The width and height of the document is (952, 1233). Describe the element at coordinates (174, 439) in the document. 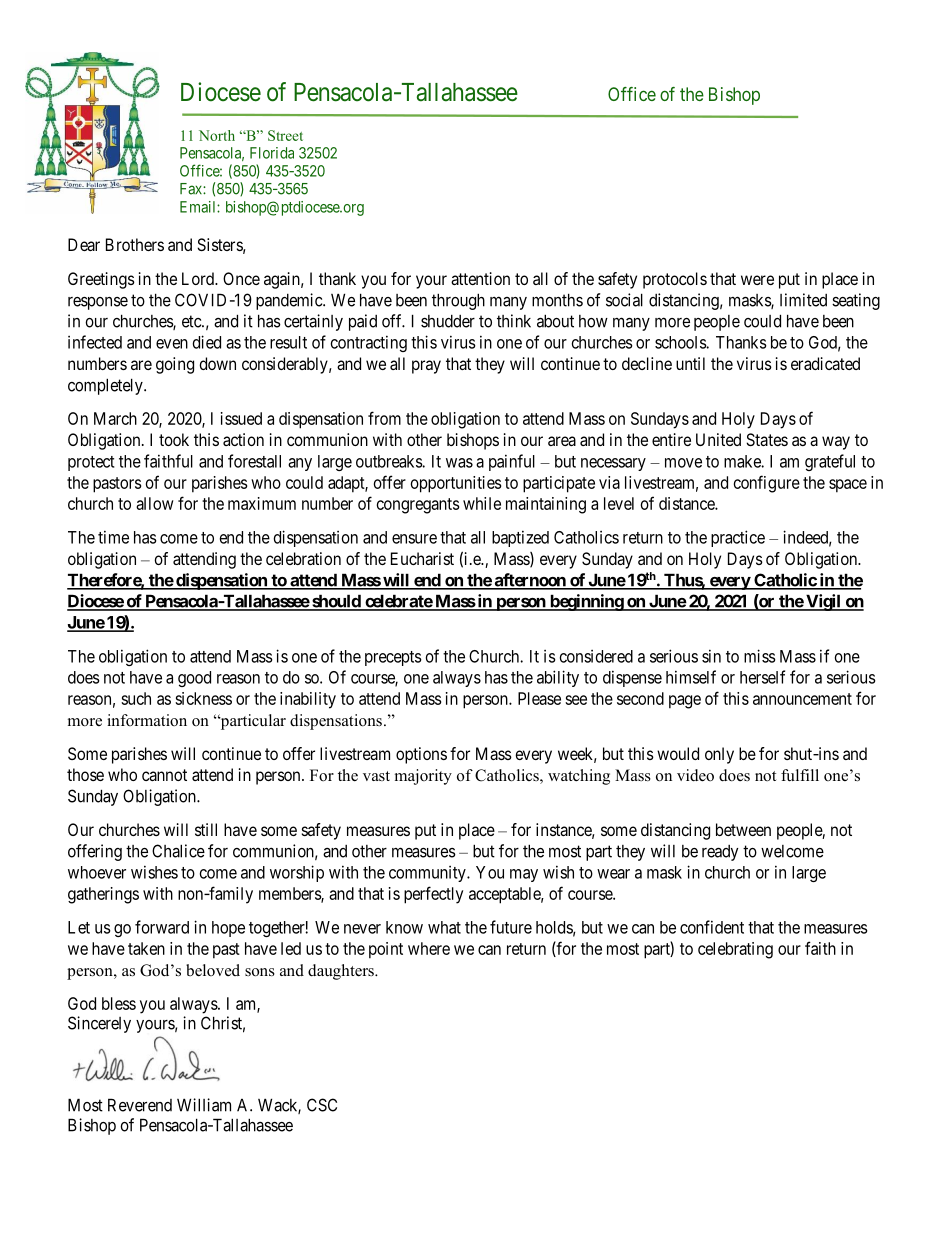

I see `took` at that location.
